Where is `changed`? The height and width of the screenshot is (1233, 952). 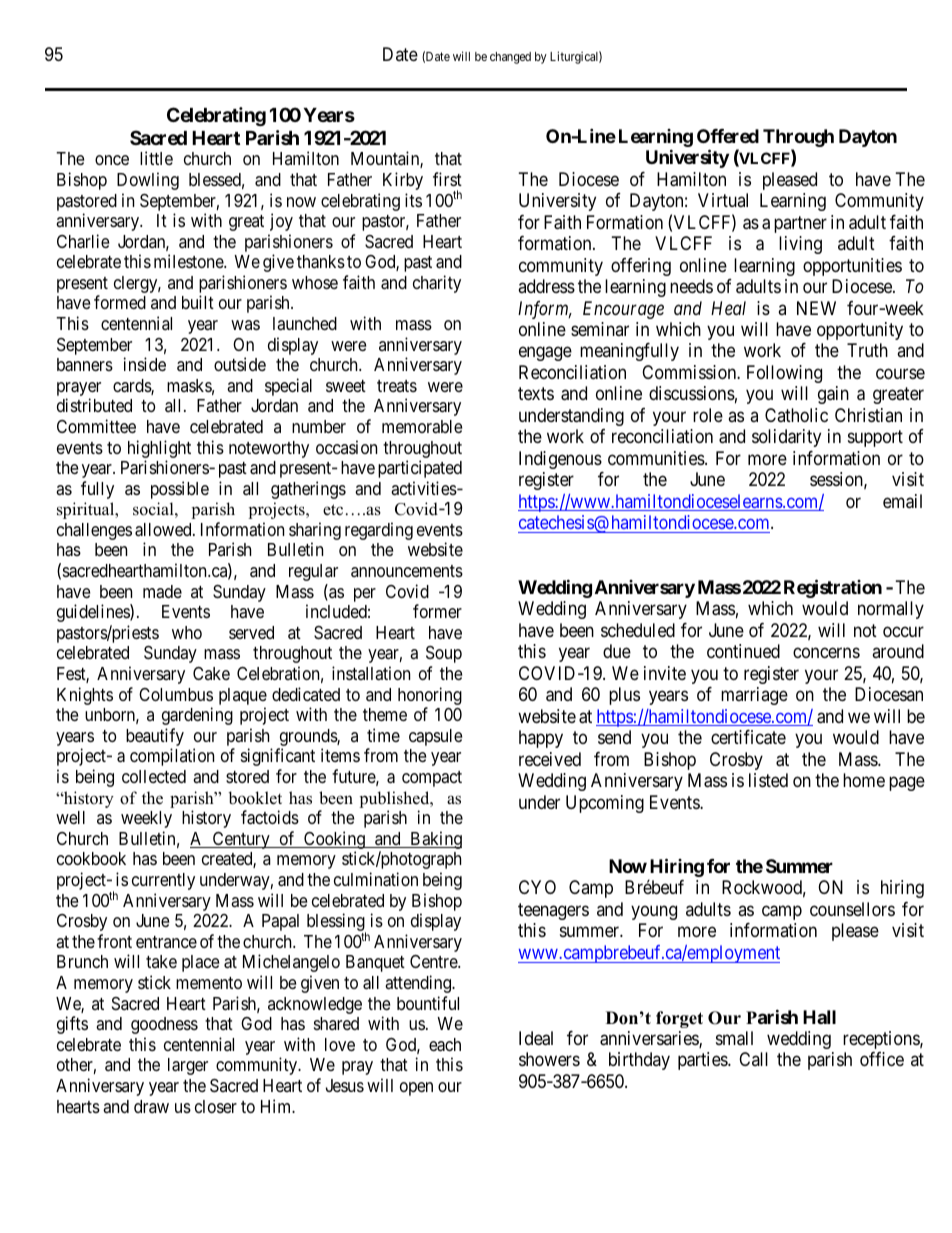 changed is located at coordinates (510, 58).
